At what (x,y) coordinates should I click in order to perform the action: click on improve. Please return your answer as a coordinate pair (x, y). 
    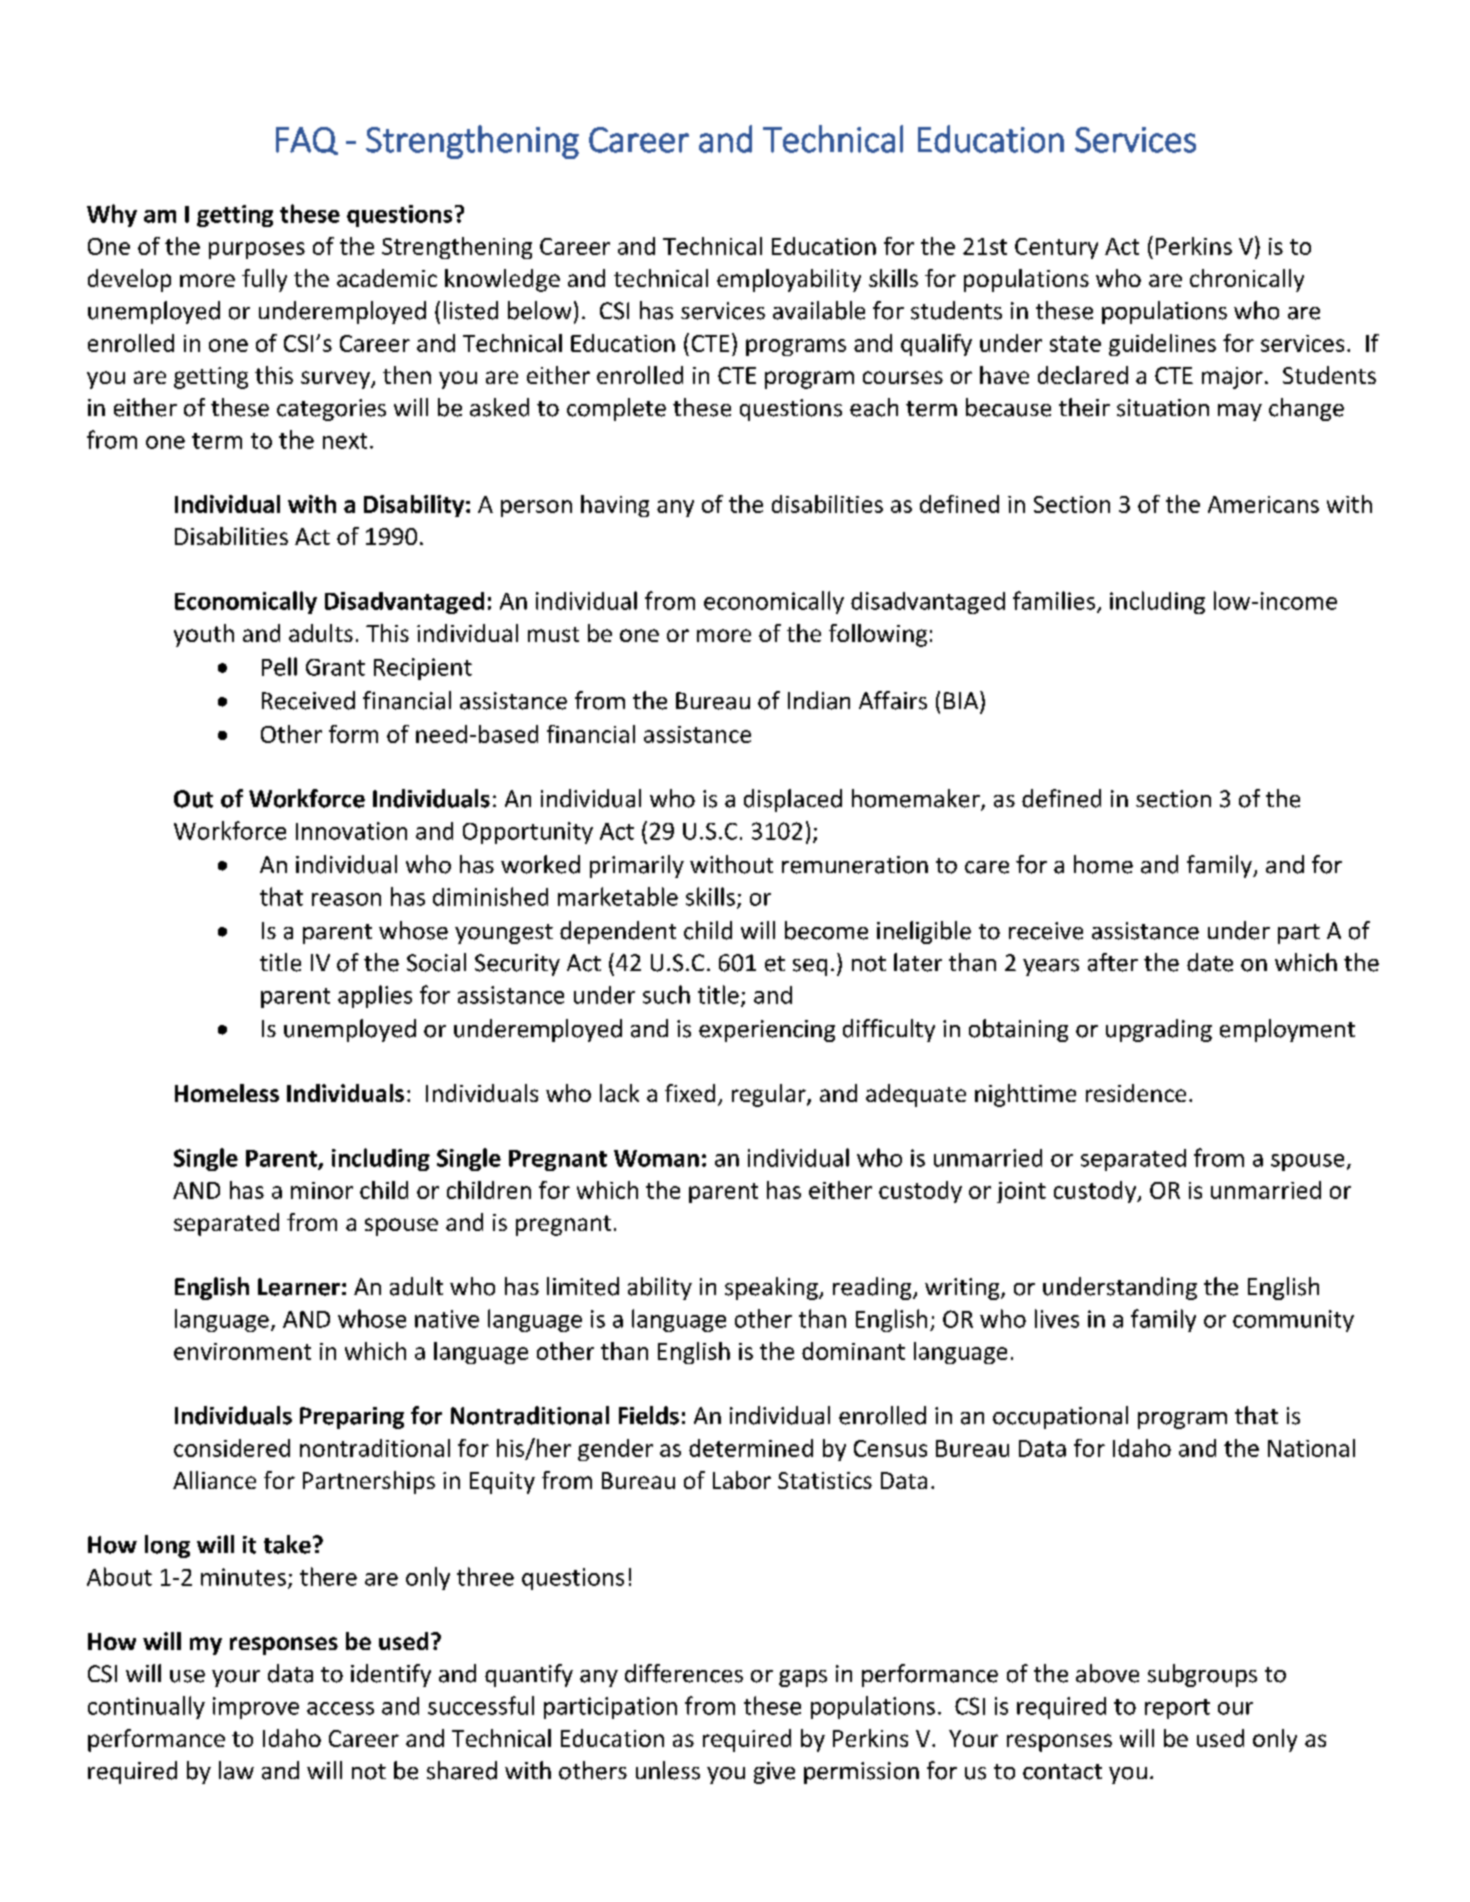
    Looking at the image, I should click on (256, 1708).
